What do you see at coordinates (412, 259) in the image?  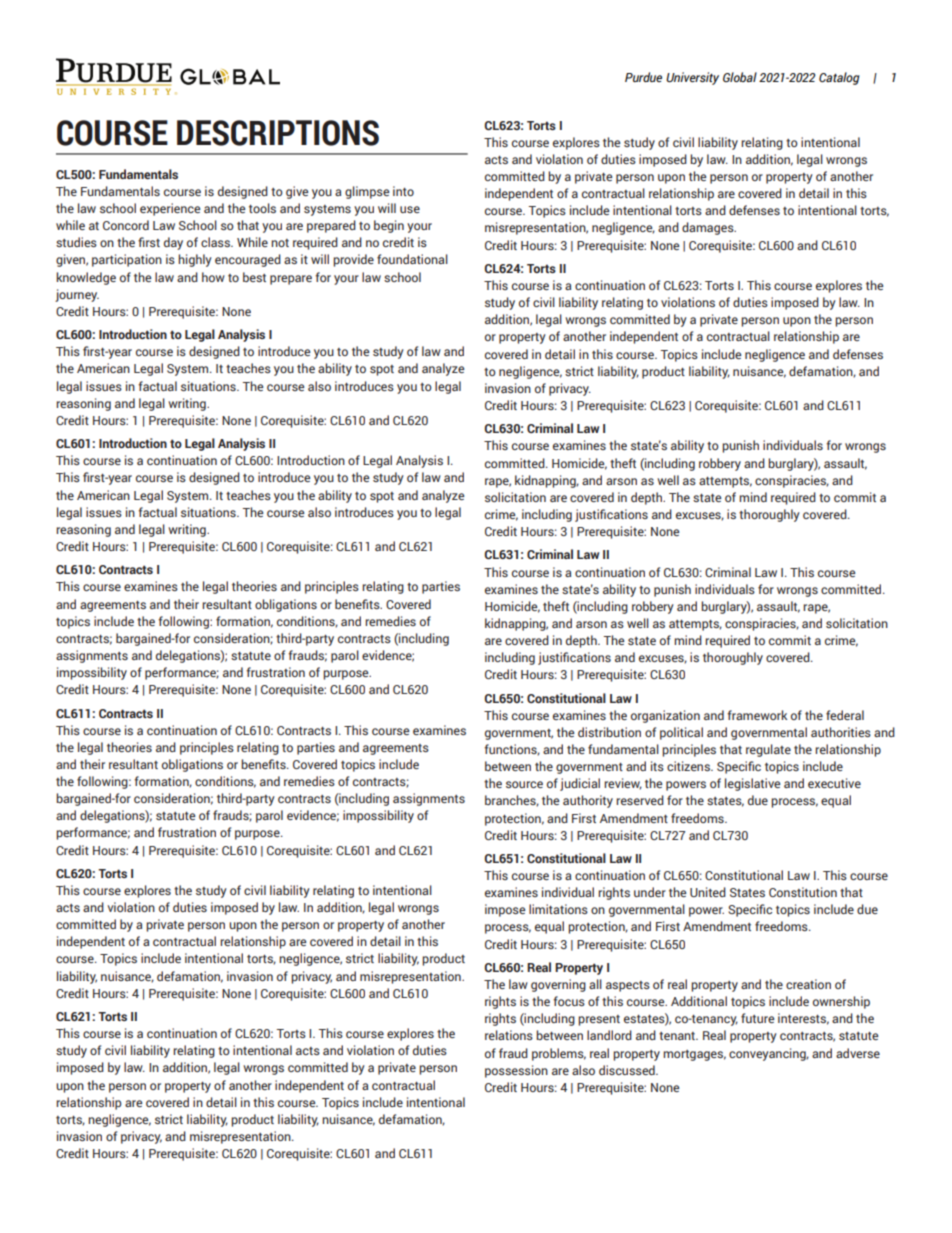 I see `foundational` at bounding box center [412, 259].
